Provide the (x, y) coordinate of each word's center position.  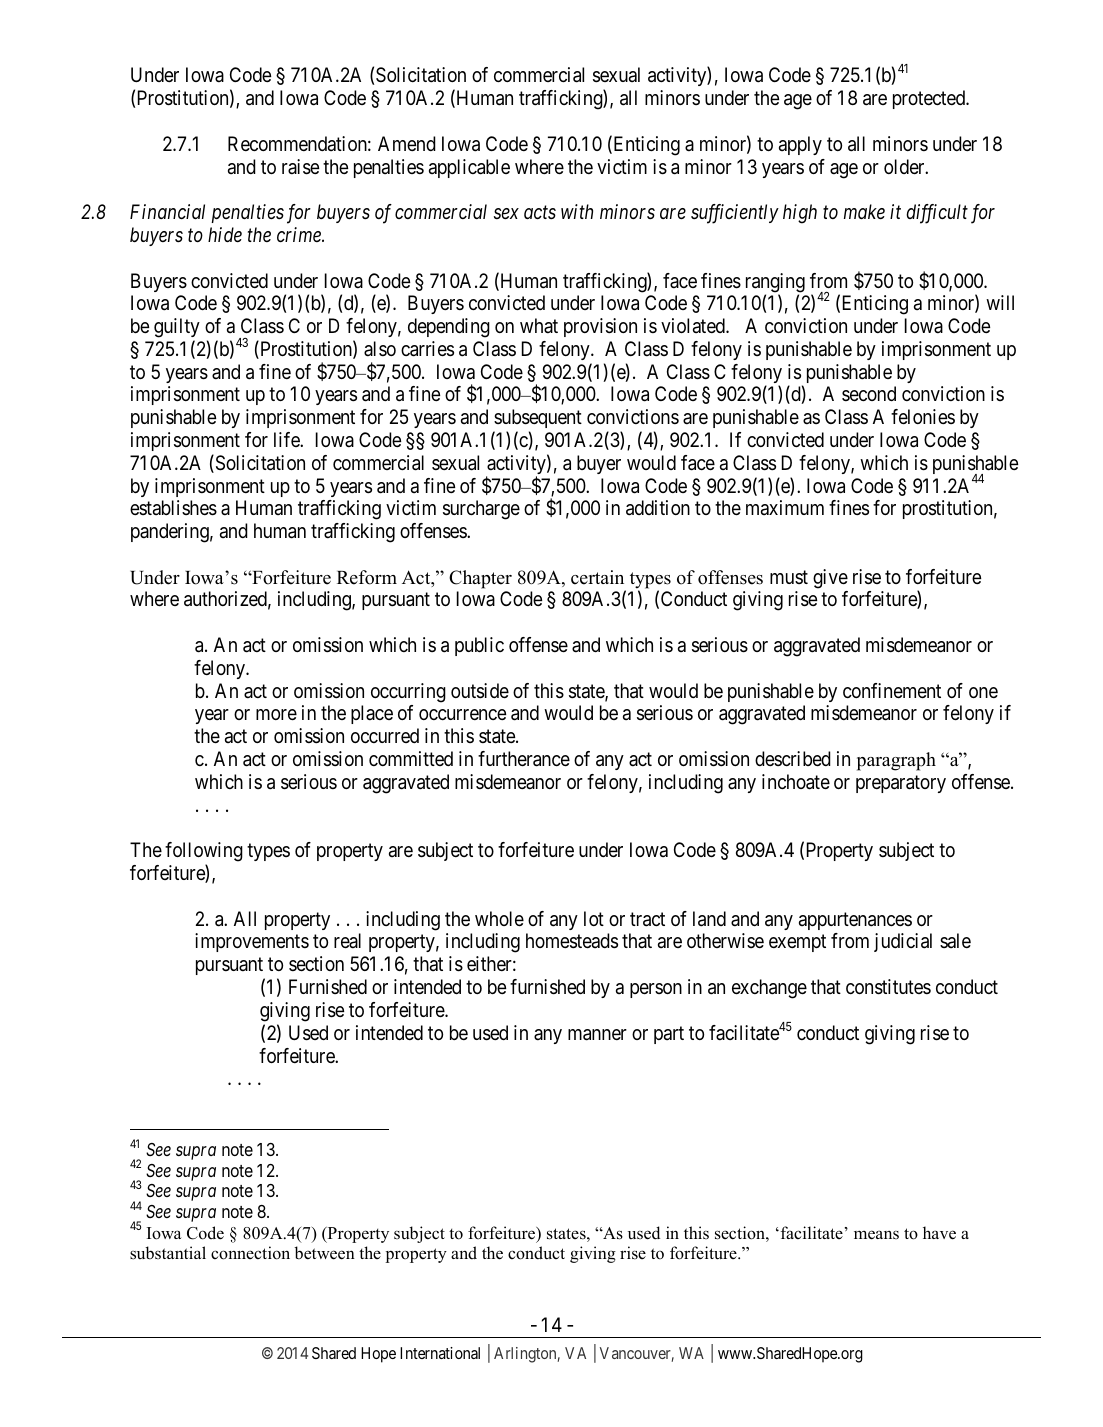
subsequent (538, 418)
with (577, 211)
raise (300, 167)
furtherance (524, 759)
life (287, 439)
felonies (923, 417)
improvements (252, 942)
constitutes (888, 987)
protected (930, 99)
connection (250, 1253)
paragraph (896, 761)
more (276, 715)
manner (597, 1035)
